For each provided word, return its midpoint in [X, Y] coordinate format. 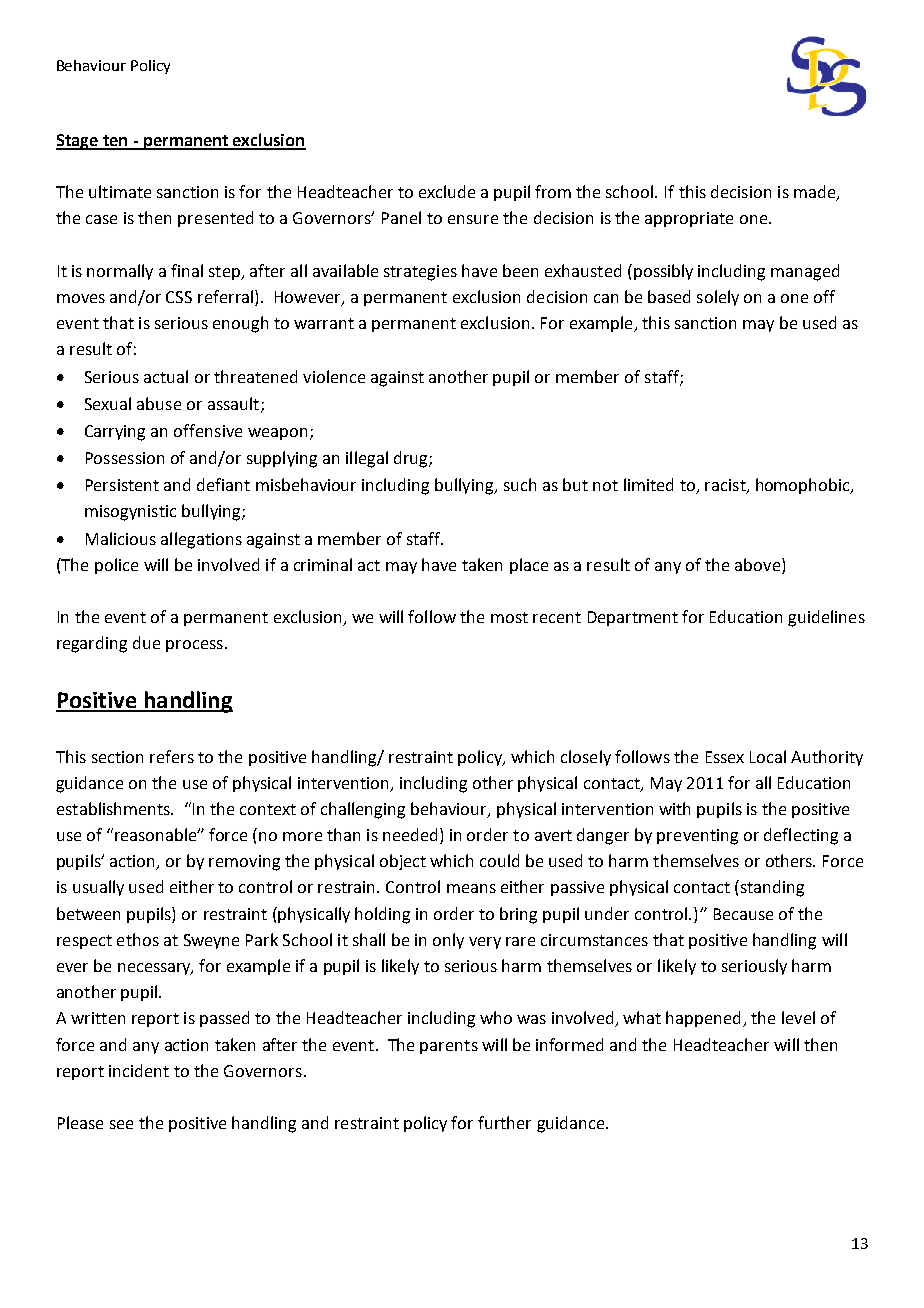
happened [703, 1019]
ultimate [120, 191]
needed [410, 834]
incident [139, 1070]
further [504, 1122]
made [816, 193]
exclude [447, 191]
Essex [725, 757]
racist [726, 486]
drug [412, 459]
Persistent [122, 485]
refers [172, 756]
